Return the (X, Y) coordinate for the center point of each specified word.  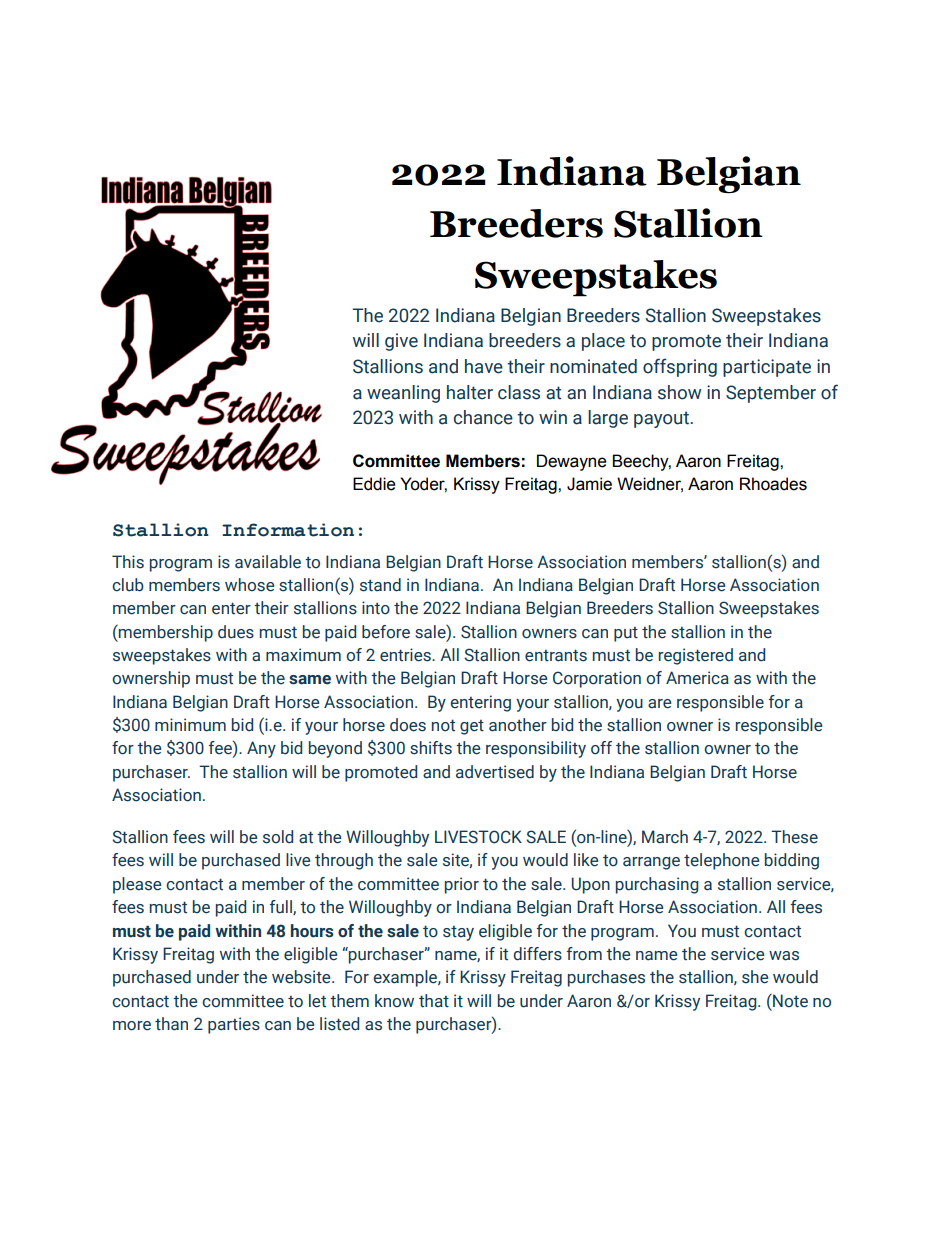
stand (380, 585)
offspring (680, 367)
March (665, 837)
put (626, 634)
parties (234, 1025)
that (434, 1001)
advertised (495, 772)
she (755, 977)
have (484, 366)
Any (261, 749)
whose (249, 585)
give (401, 342)
